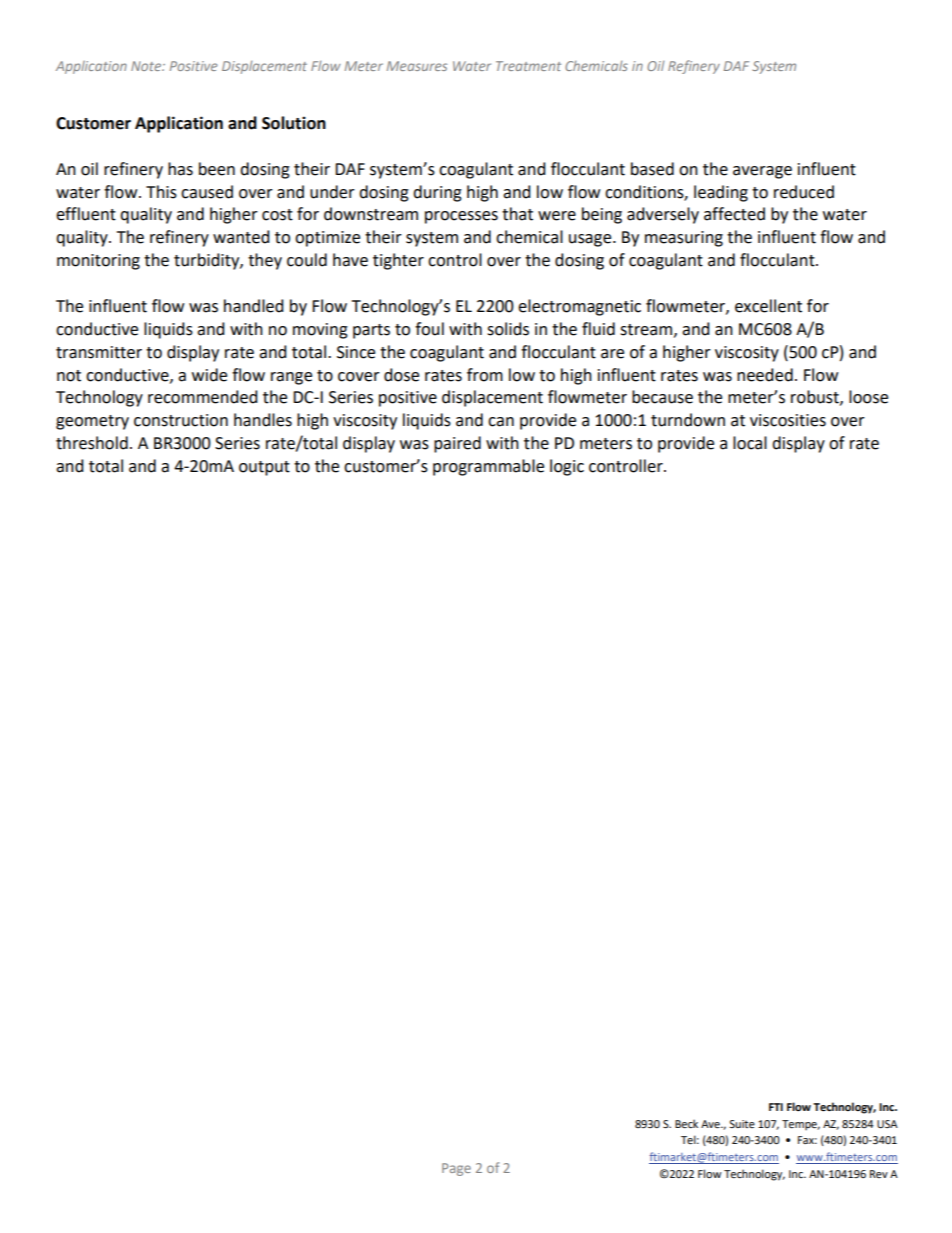 This screenshot has width=952, height=1233. What do you see at coordinates (742, 1124) in the screenshot?
I see `Suite` at bounding box center [742, 1124].
